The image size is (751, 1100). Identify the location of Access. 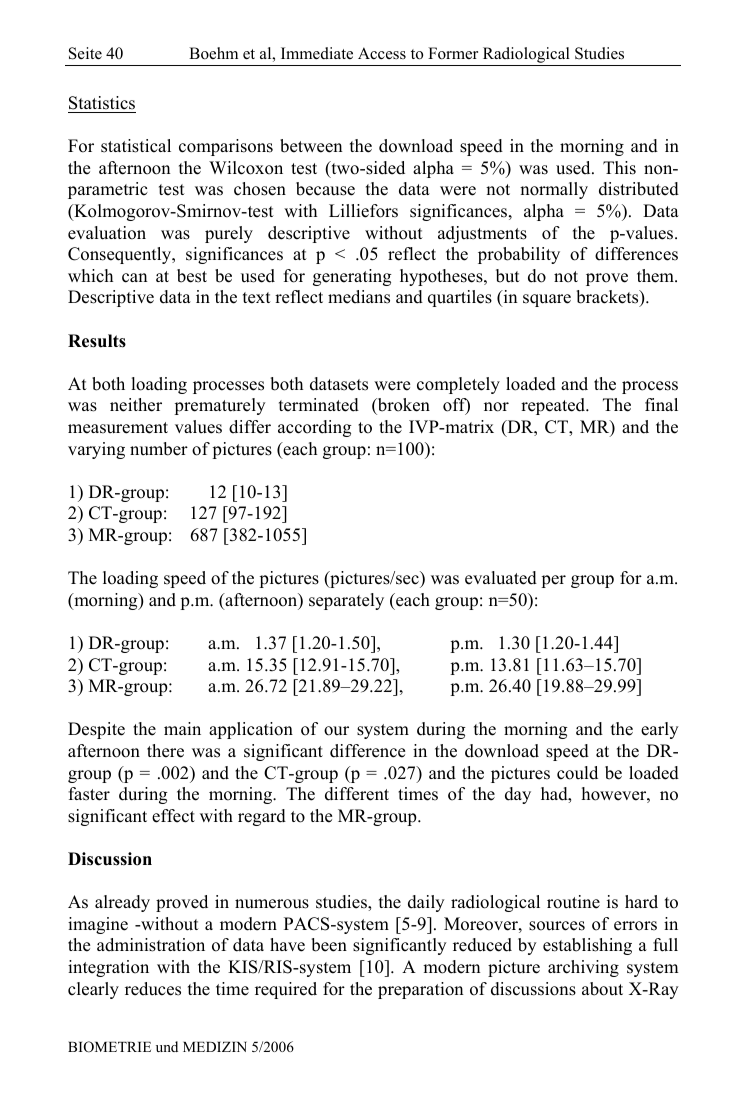
(382, 53).
